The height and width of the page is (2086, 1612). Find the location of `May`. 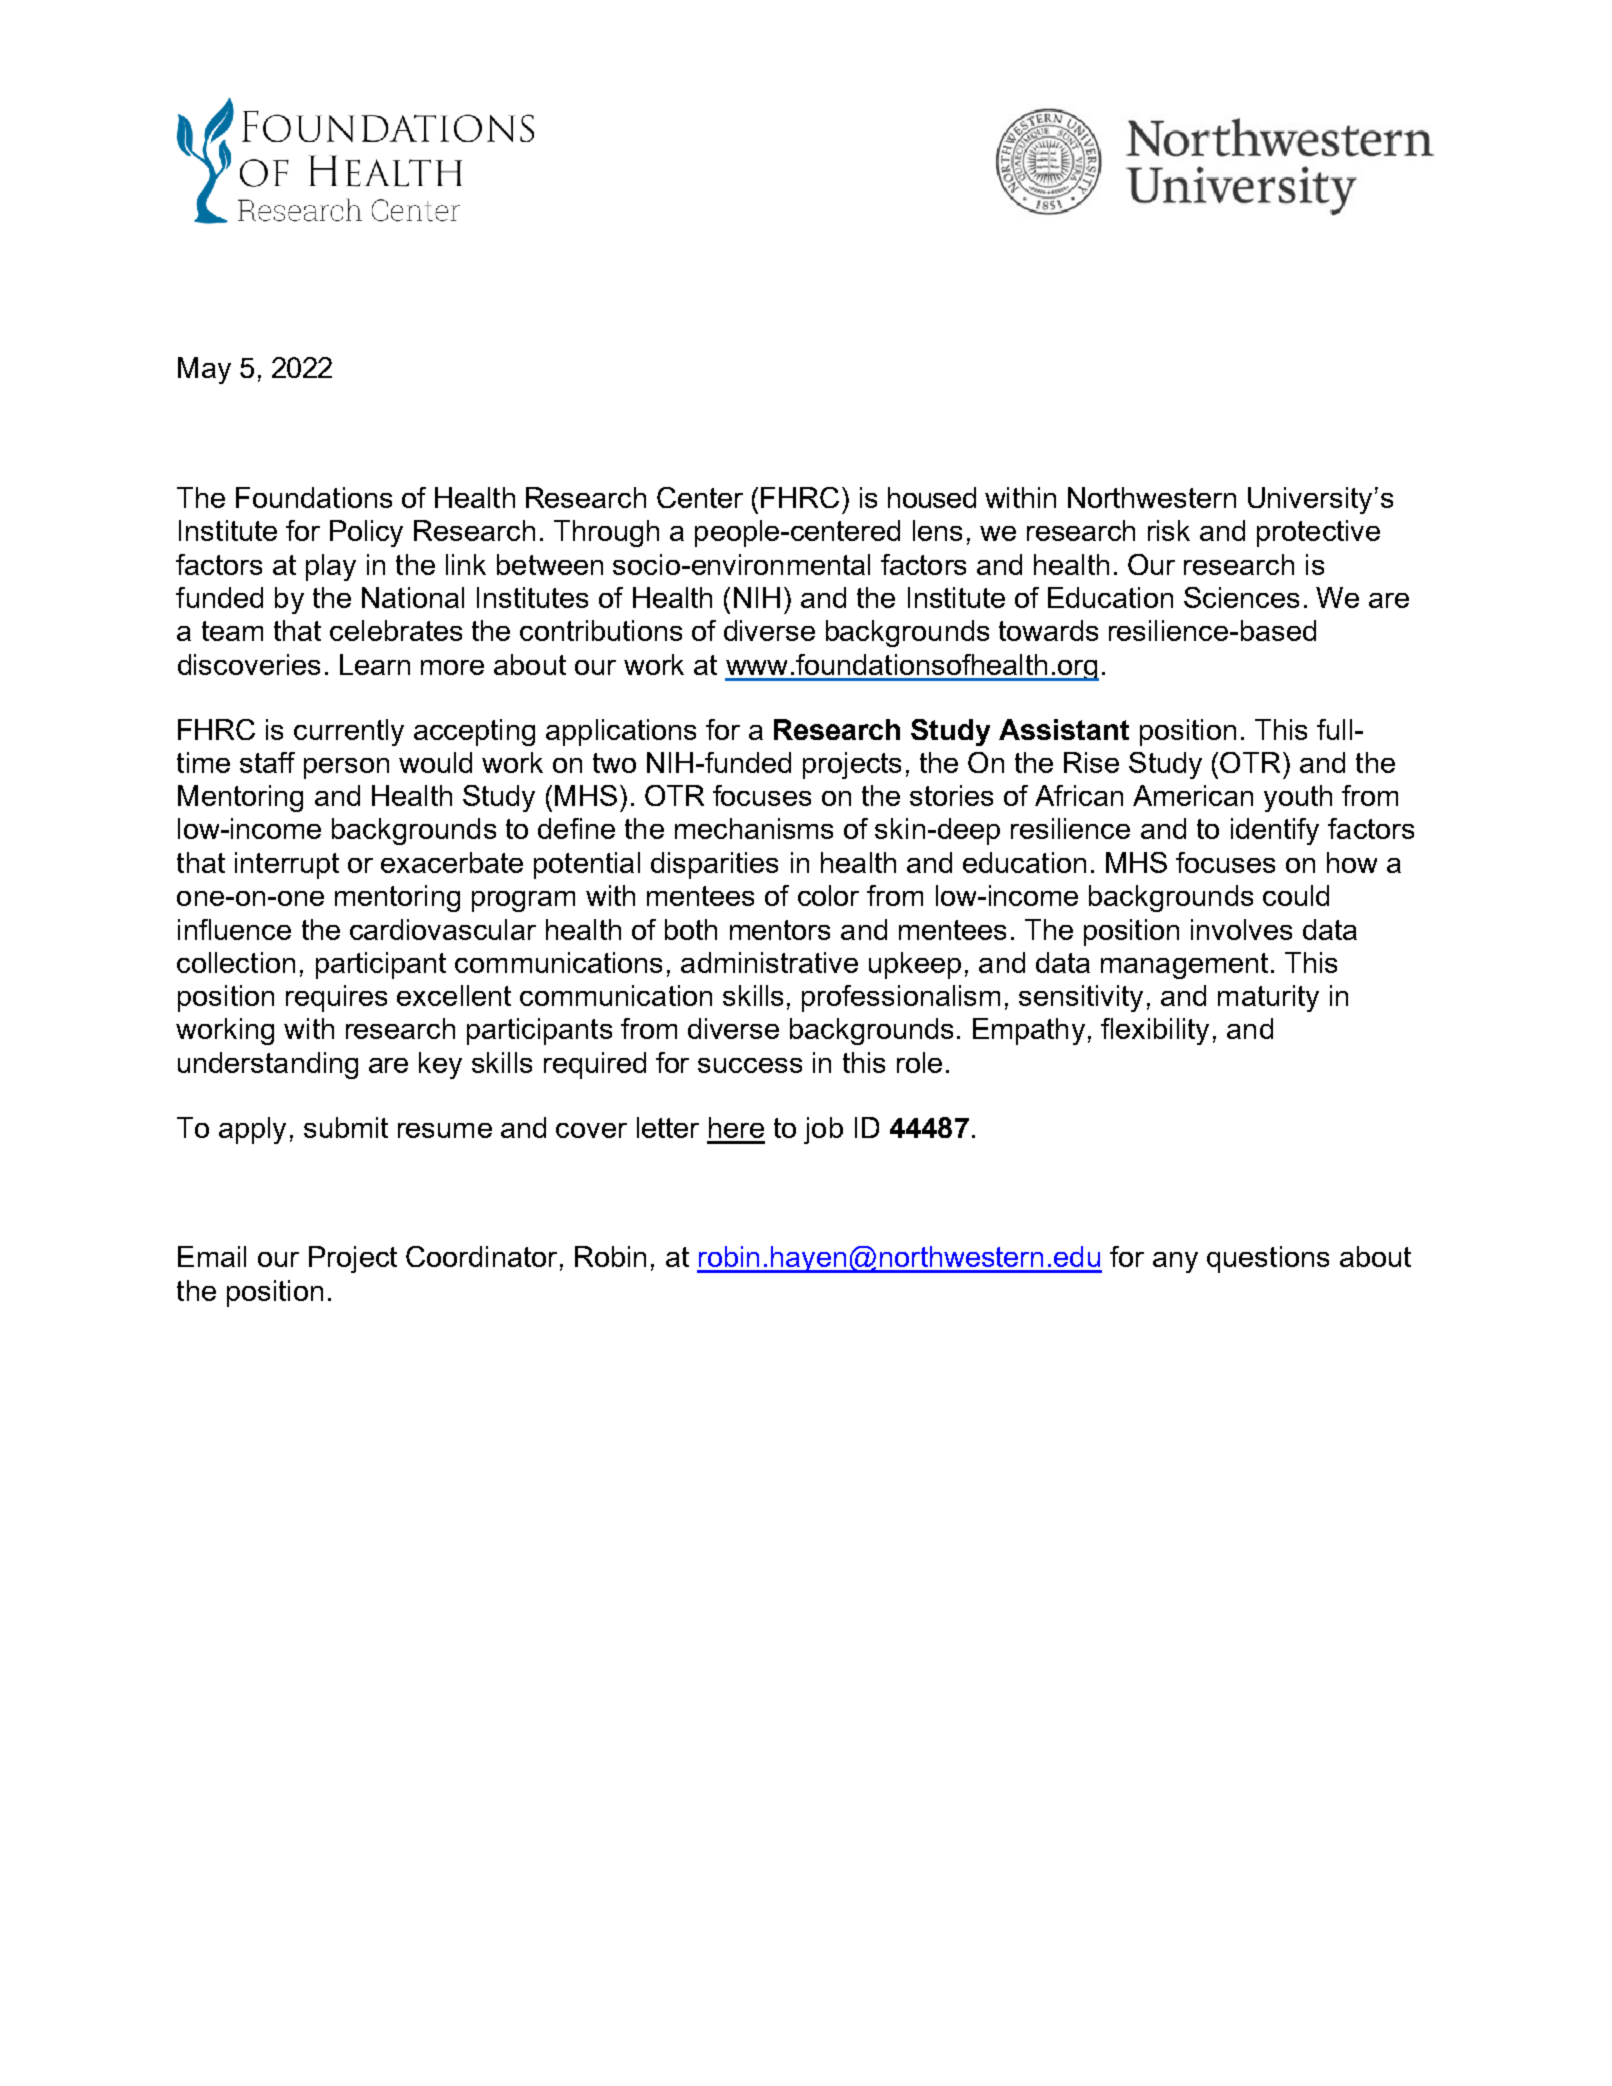

May is located at coordinates (204, 370).
